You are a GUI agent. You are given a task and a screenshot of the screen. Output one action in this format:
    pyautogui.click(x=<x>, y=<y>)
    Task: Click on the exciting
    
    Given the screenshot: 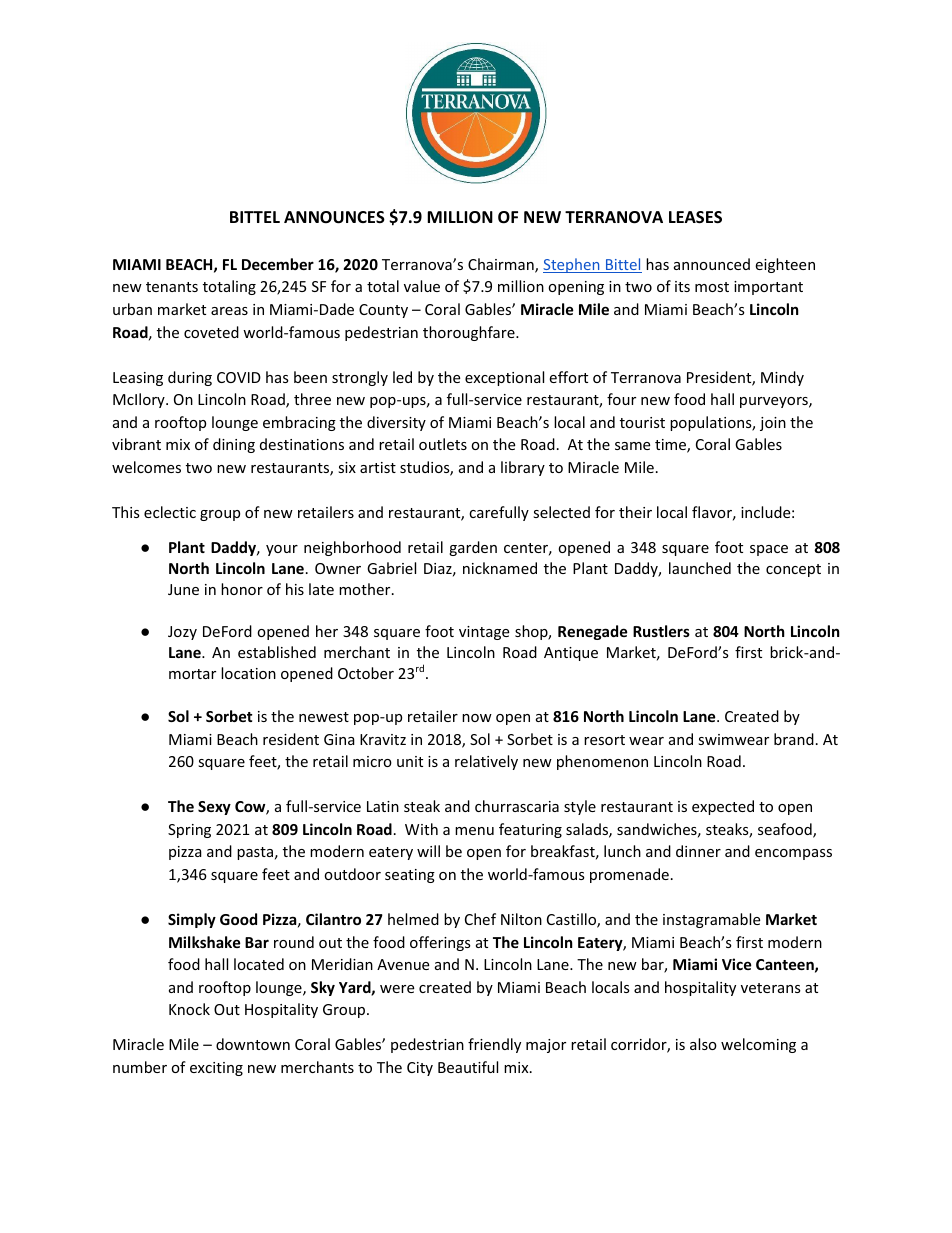 What is the action you would take?
    pyautogui.click(x=216, y=1069)
